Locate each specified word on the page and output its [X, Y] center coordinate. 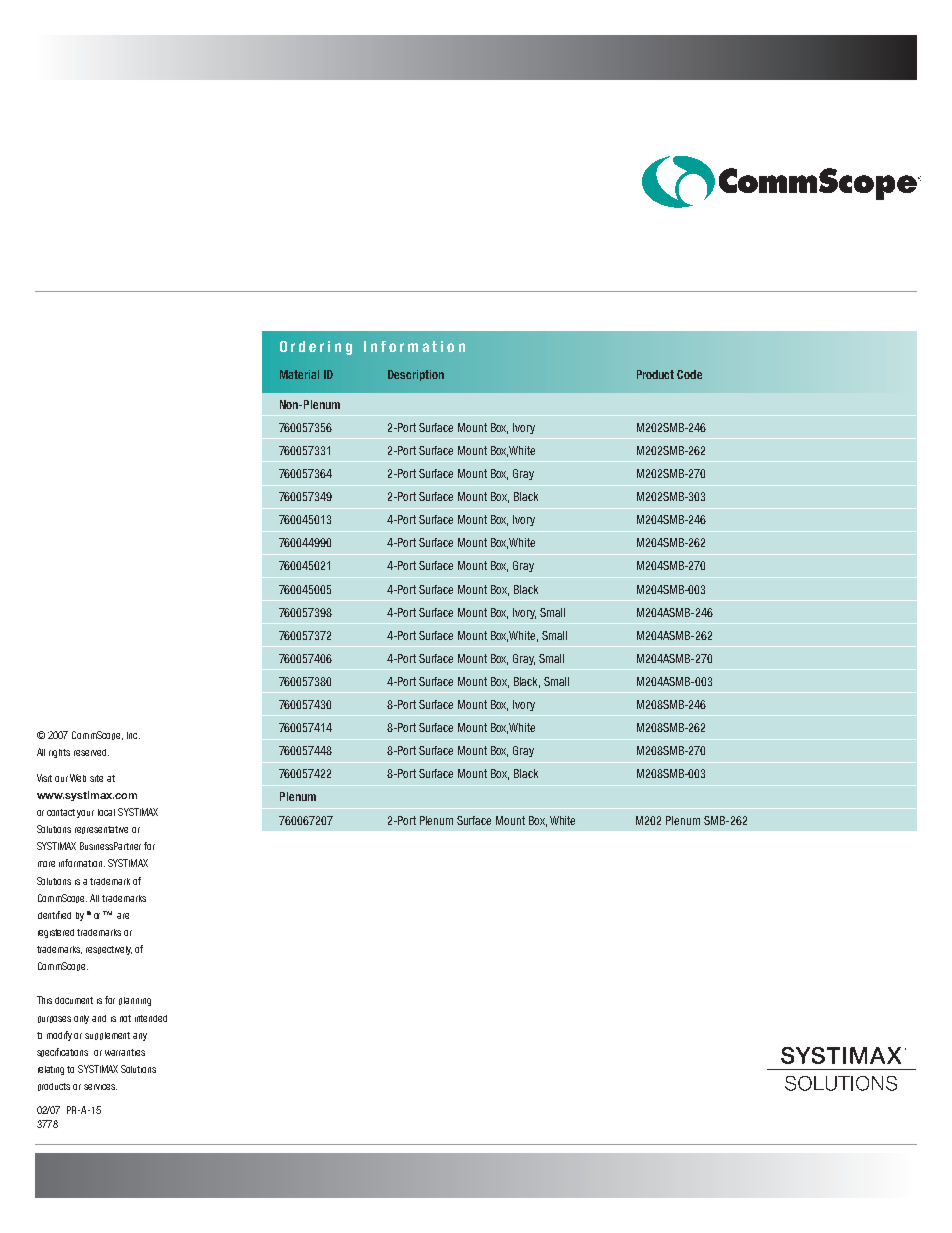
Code [689, 374]
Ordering [316, 348]
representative [101, 830]
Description [416, 375]
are [123, 916]
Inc [133, 735]
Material [299, 374]
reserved [91, 752]
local [106, 812]
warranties [125, 1052]
